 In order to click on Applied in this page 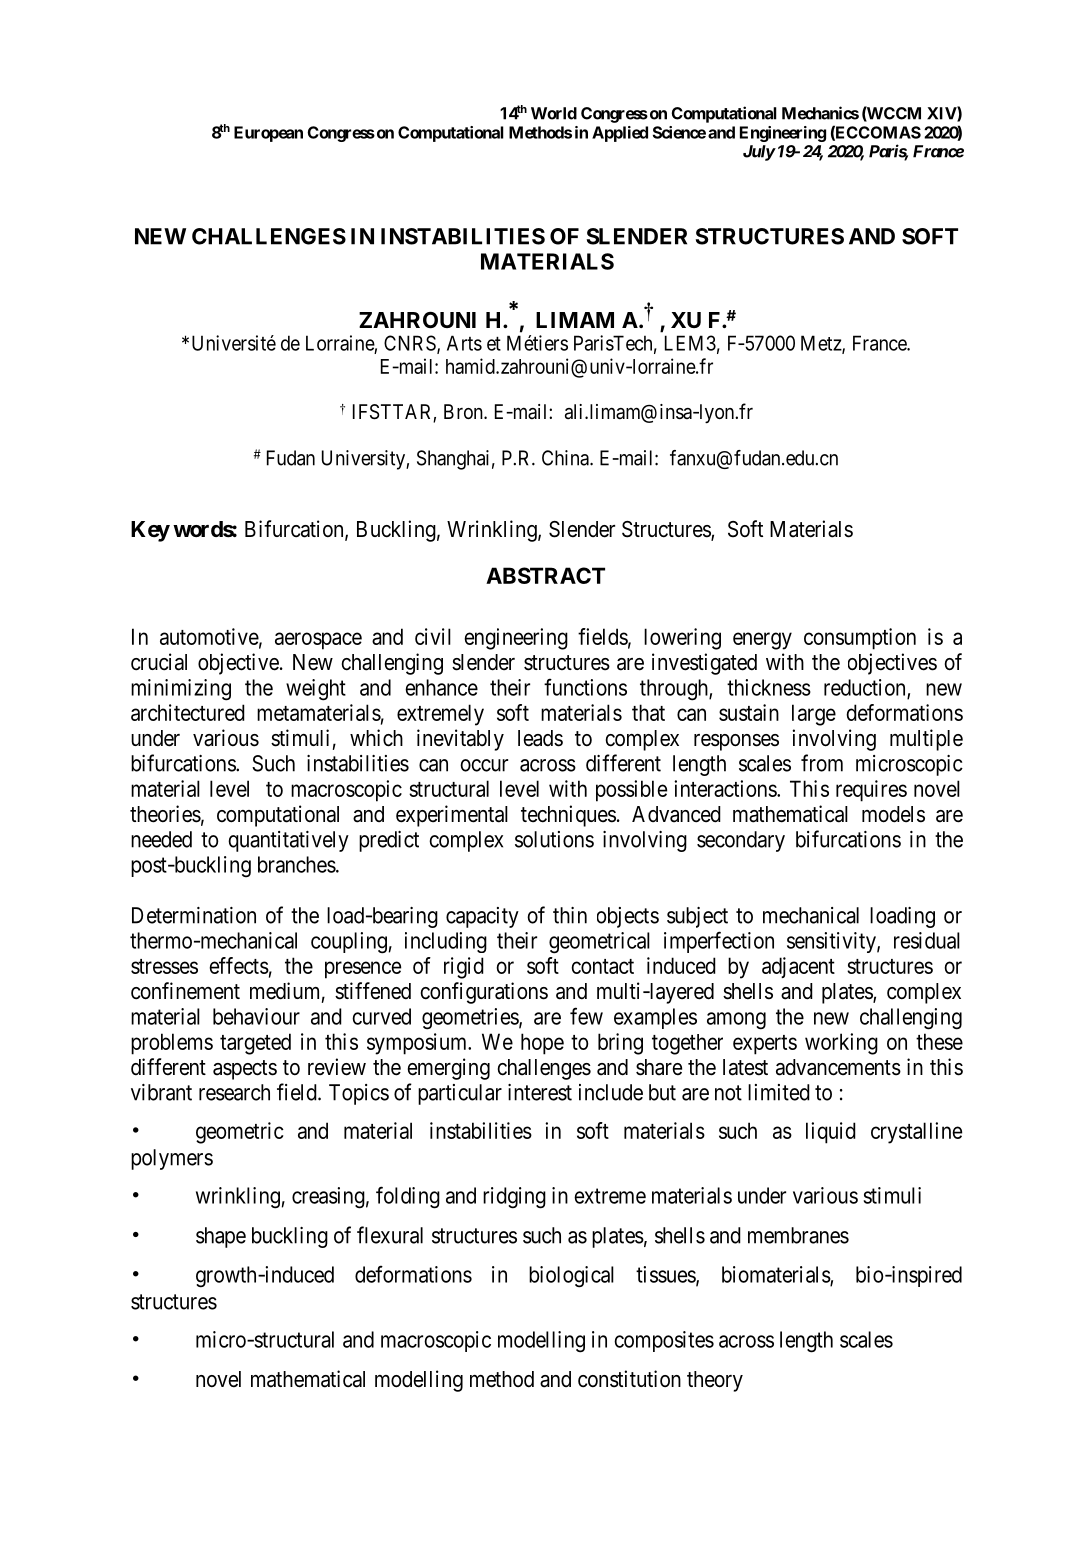, I will do `click(620, 134)`.
